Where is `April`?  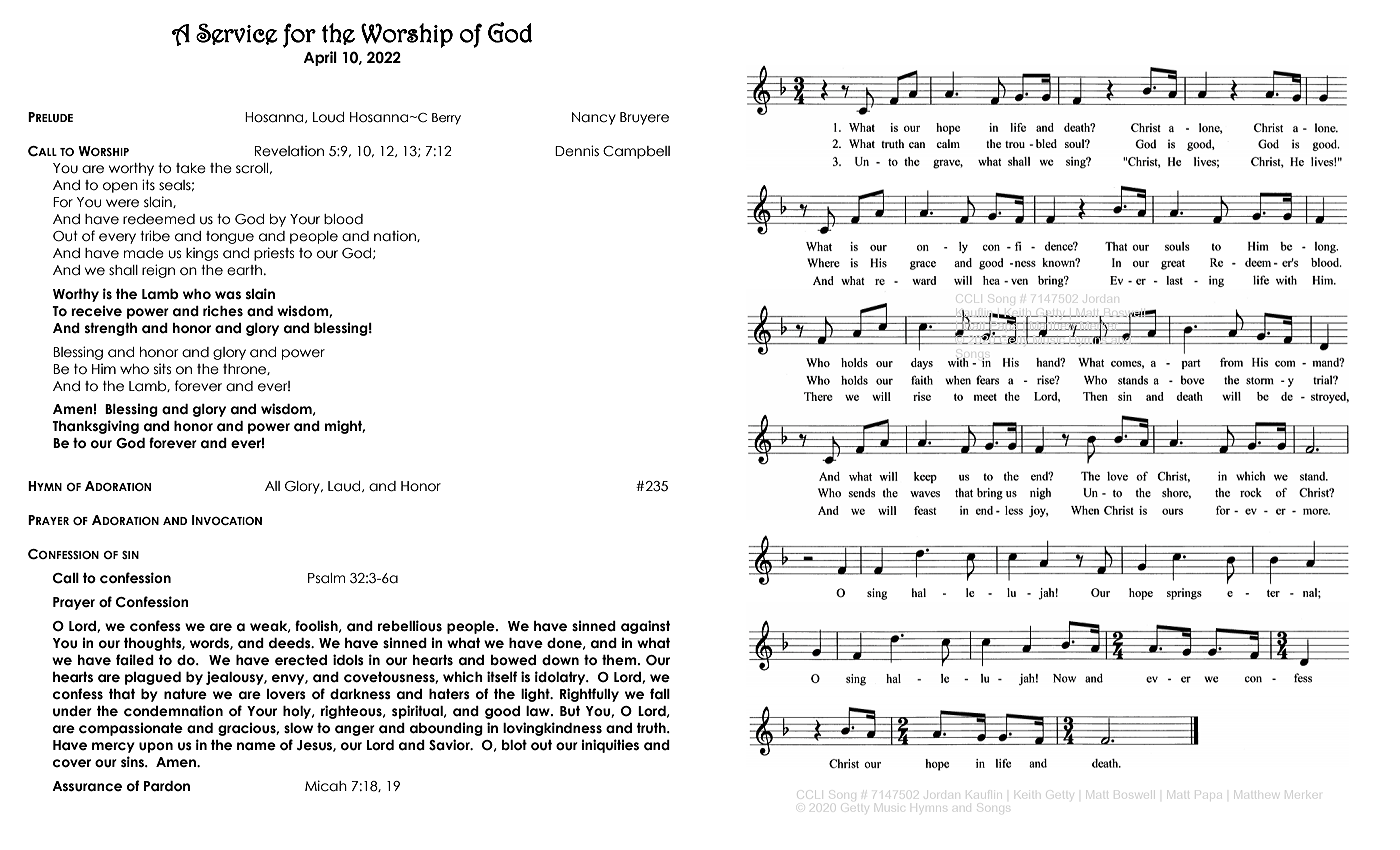 April is located at coordinates (320, 58).
